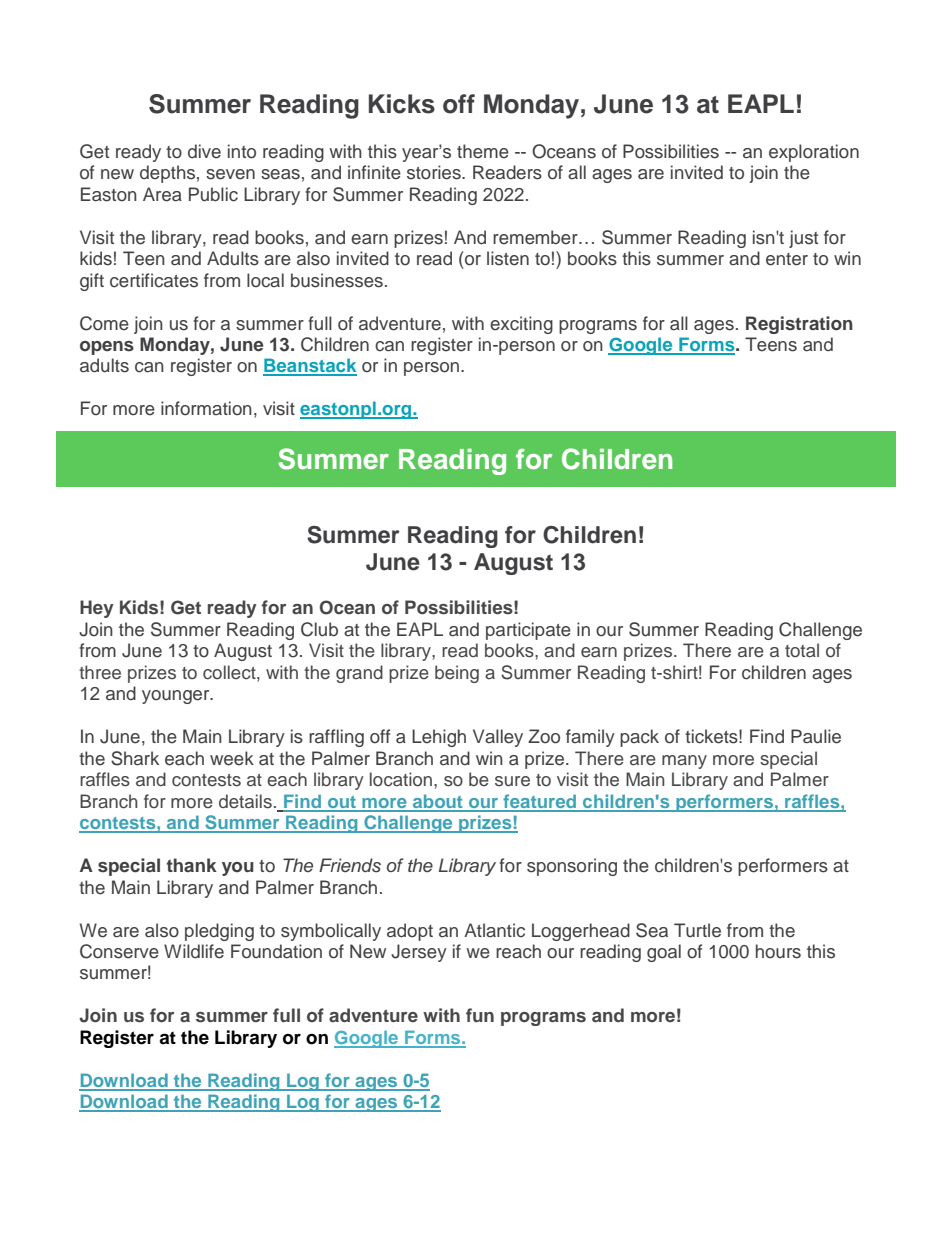  I want to click on dive, so click(204, 151).
